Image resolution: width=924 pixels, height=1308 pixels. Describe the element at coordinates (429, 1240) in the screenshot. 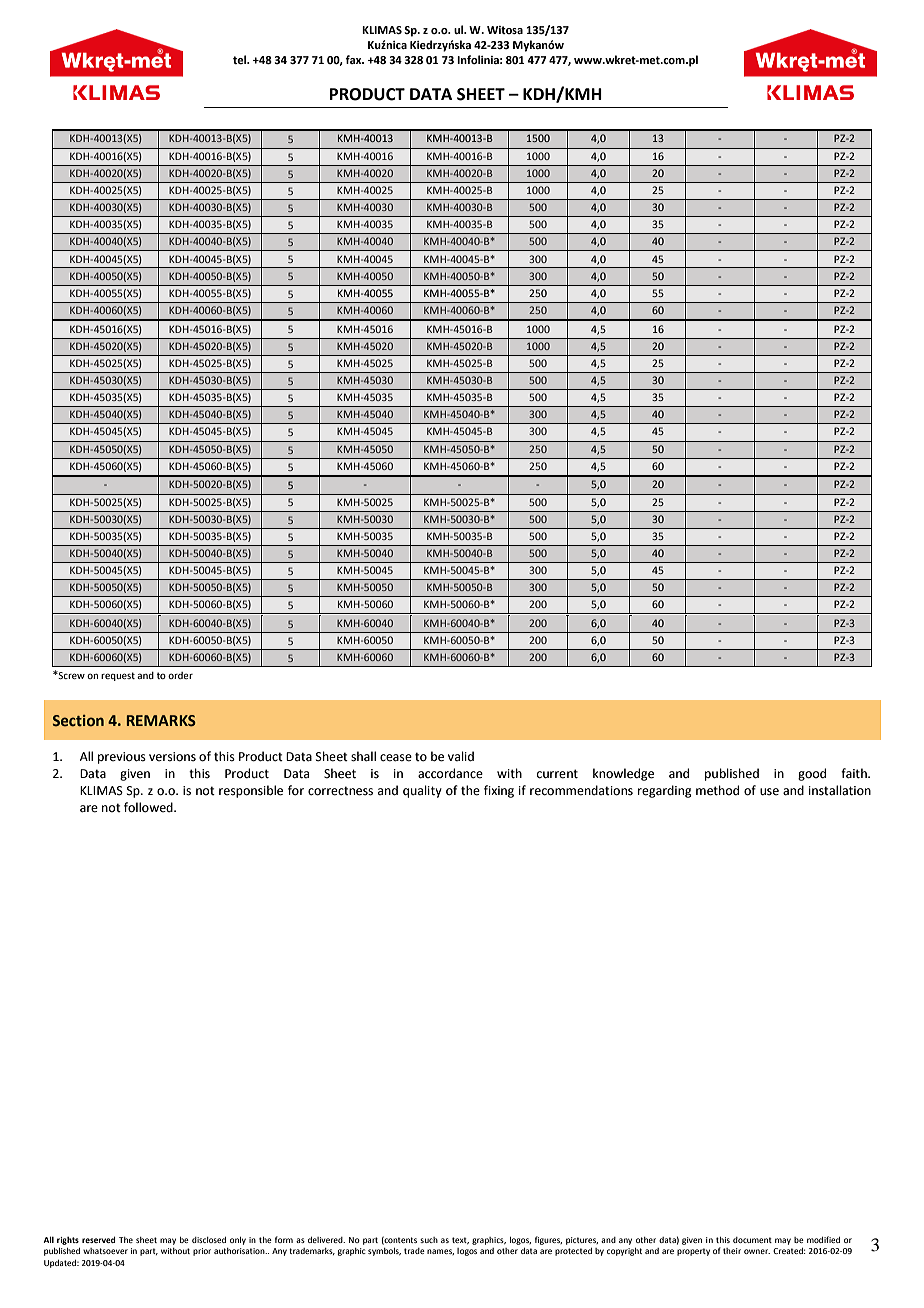

I see `such` at that location.
